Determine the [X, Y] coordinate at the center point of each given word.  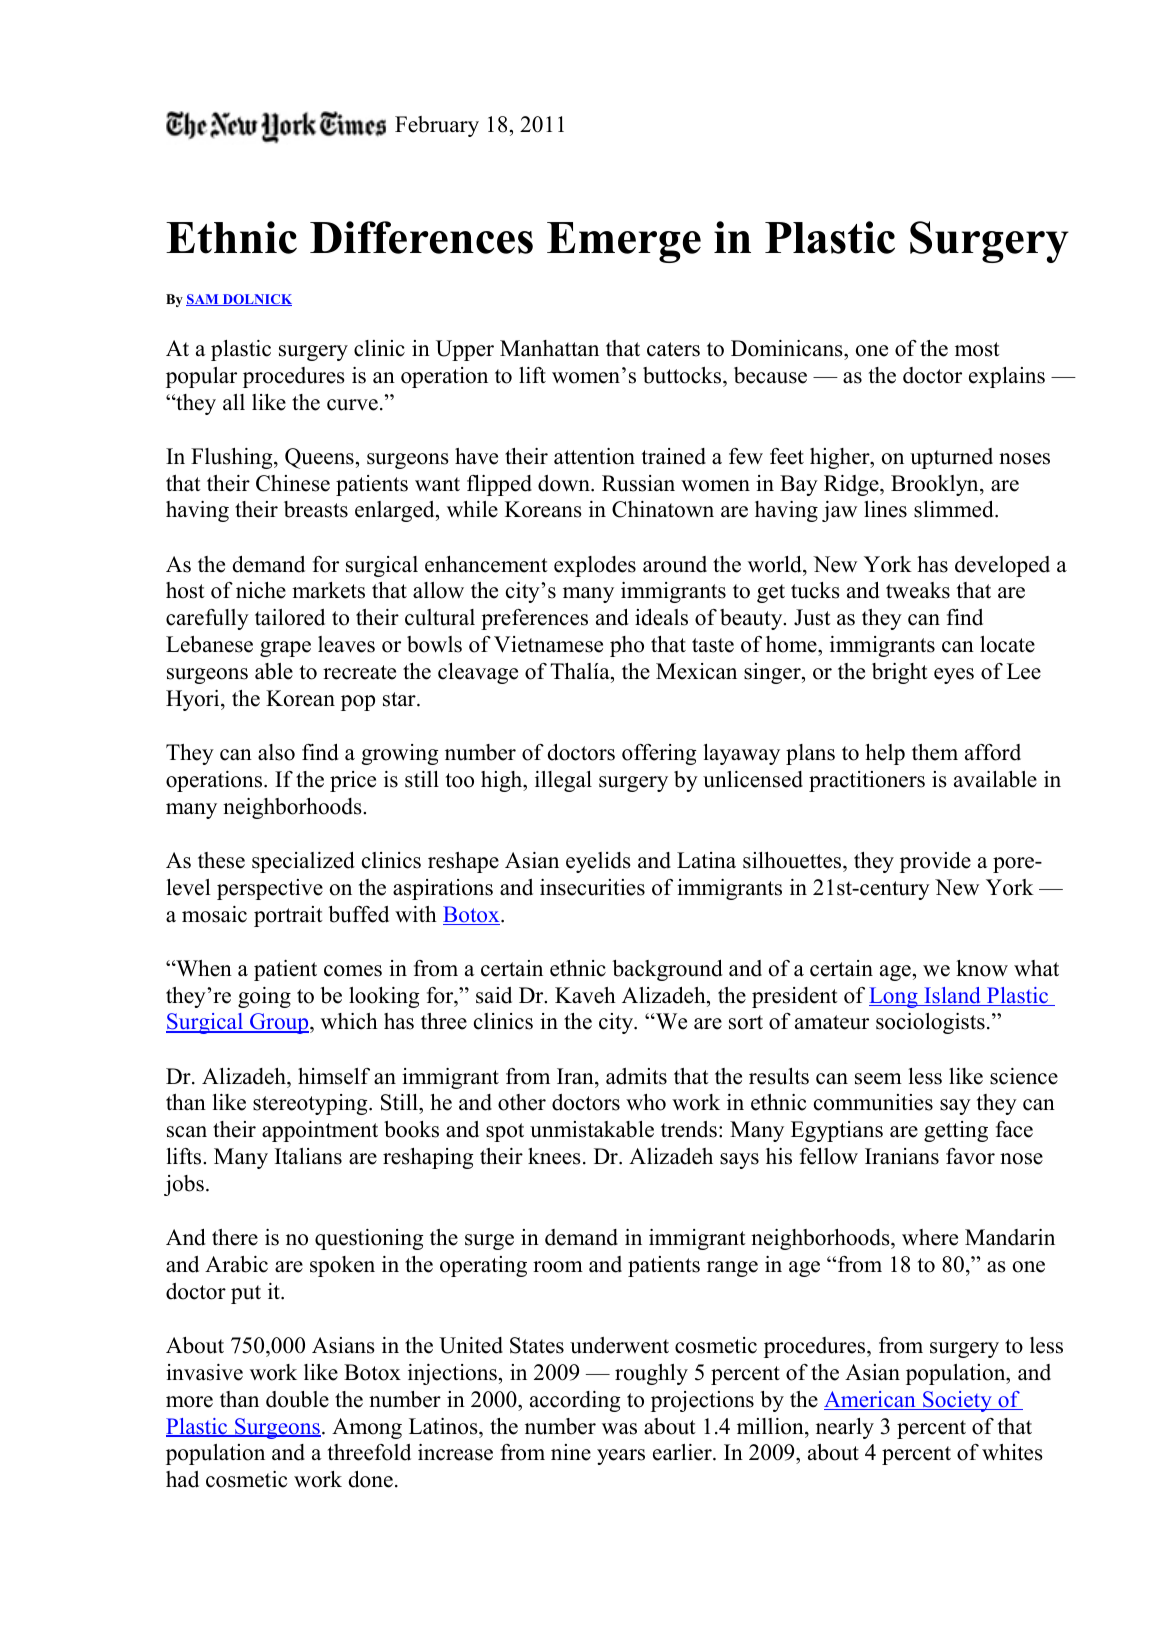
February [437, 126]
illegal [563, 781]
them [935, 752]
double [297, 1399]
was [619, 1429]
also [276, 752]
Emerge [624, 242]
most [977, 349]
